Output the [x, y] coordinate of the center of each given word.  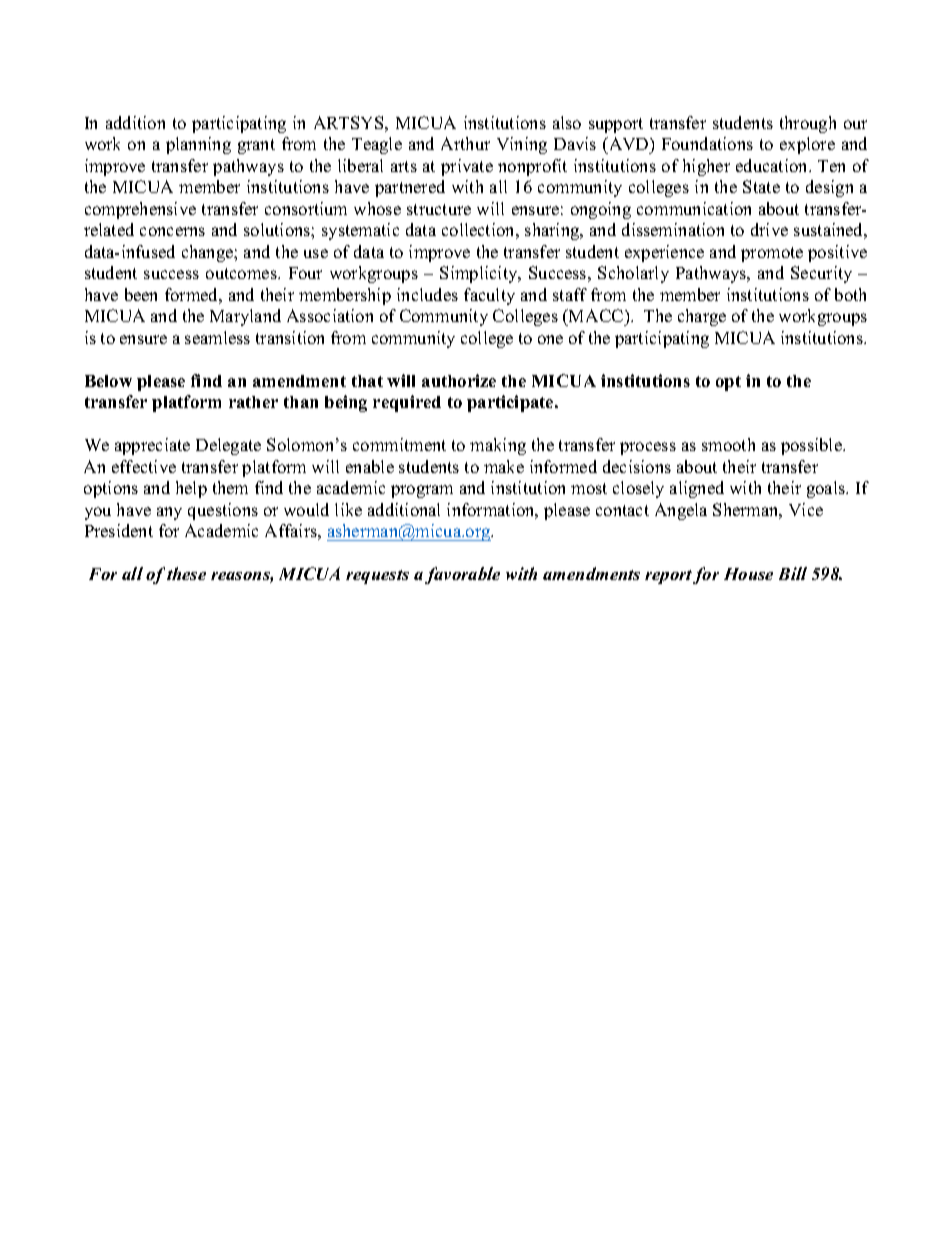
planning [198, 145]
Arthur [465, 143]
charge [702, 317]
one [550, 339]
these [186, 573]
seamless [217, 337]
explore [807, 145]
